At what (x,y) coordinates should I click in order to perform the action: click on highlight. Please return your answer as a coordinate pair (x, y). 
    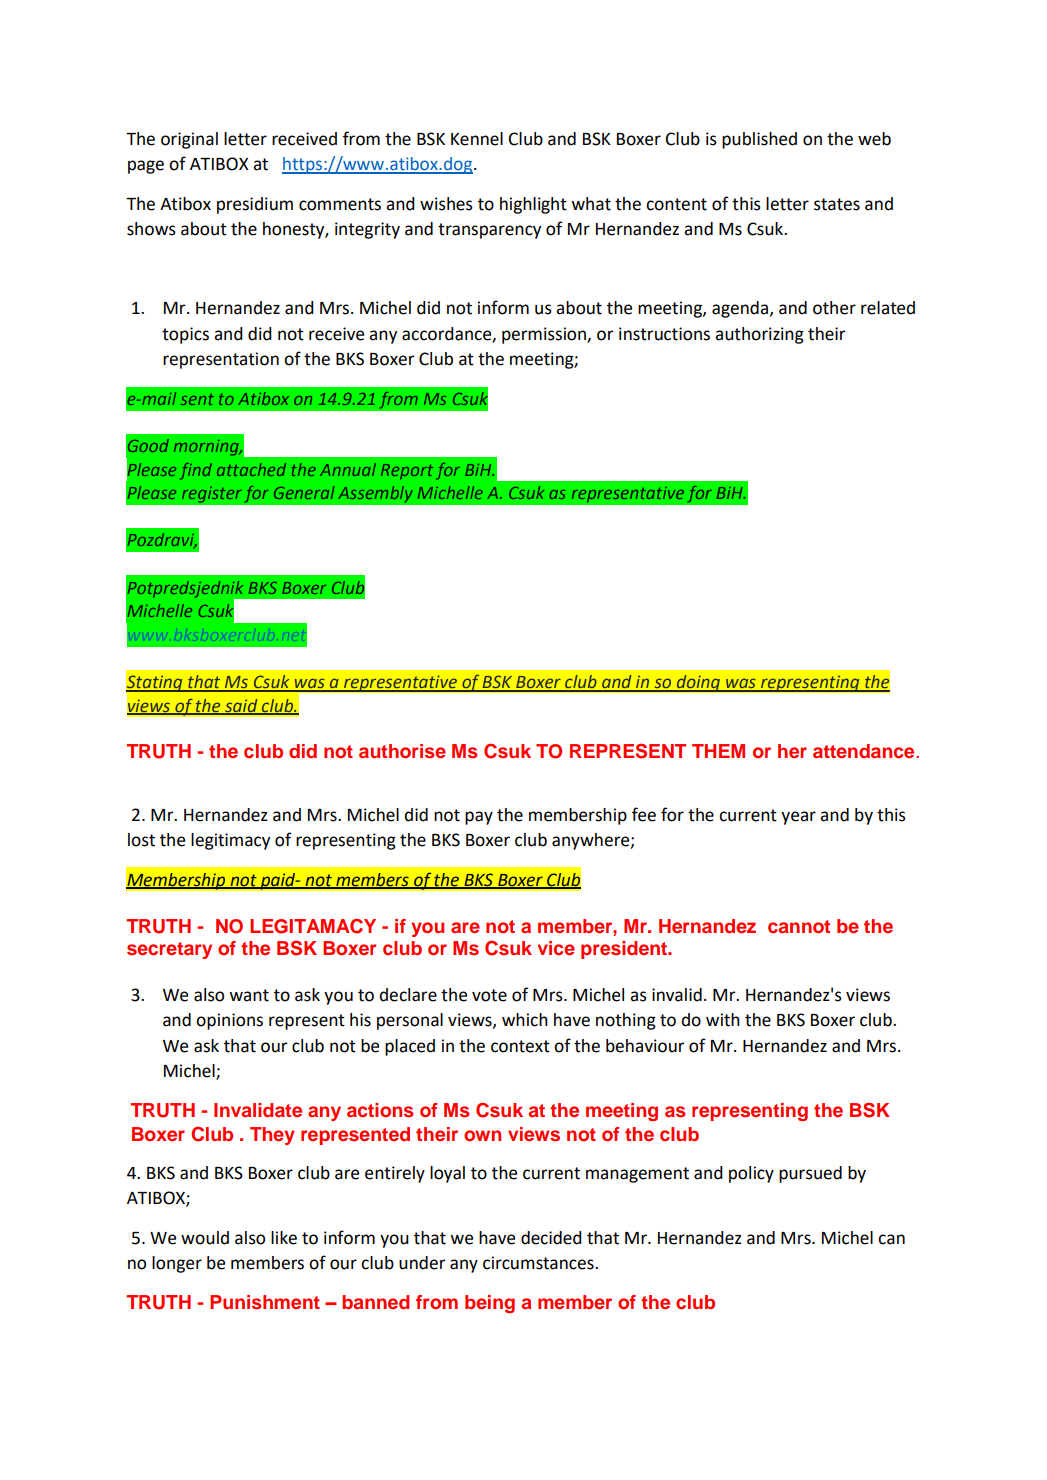
    Looking at the image, I should click on (533, 205).
